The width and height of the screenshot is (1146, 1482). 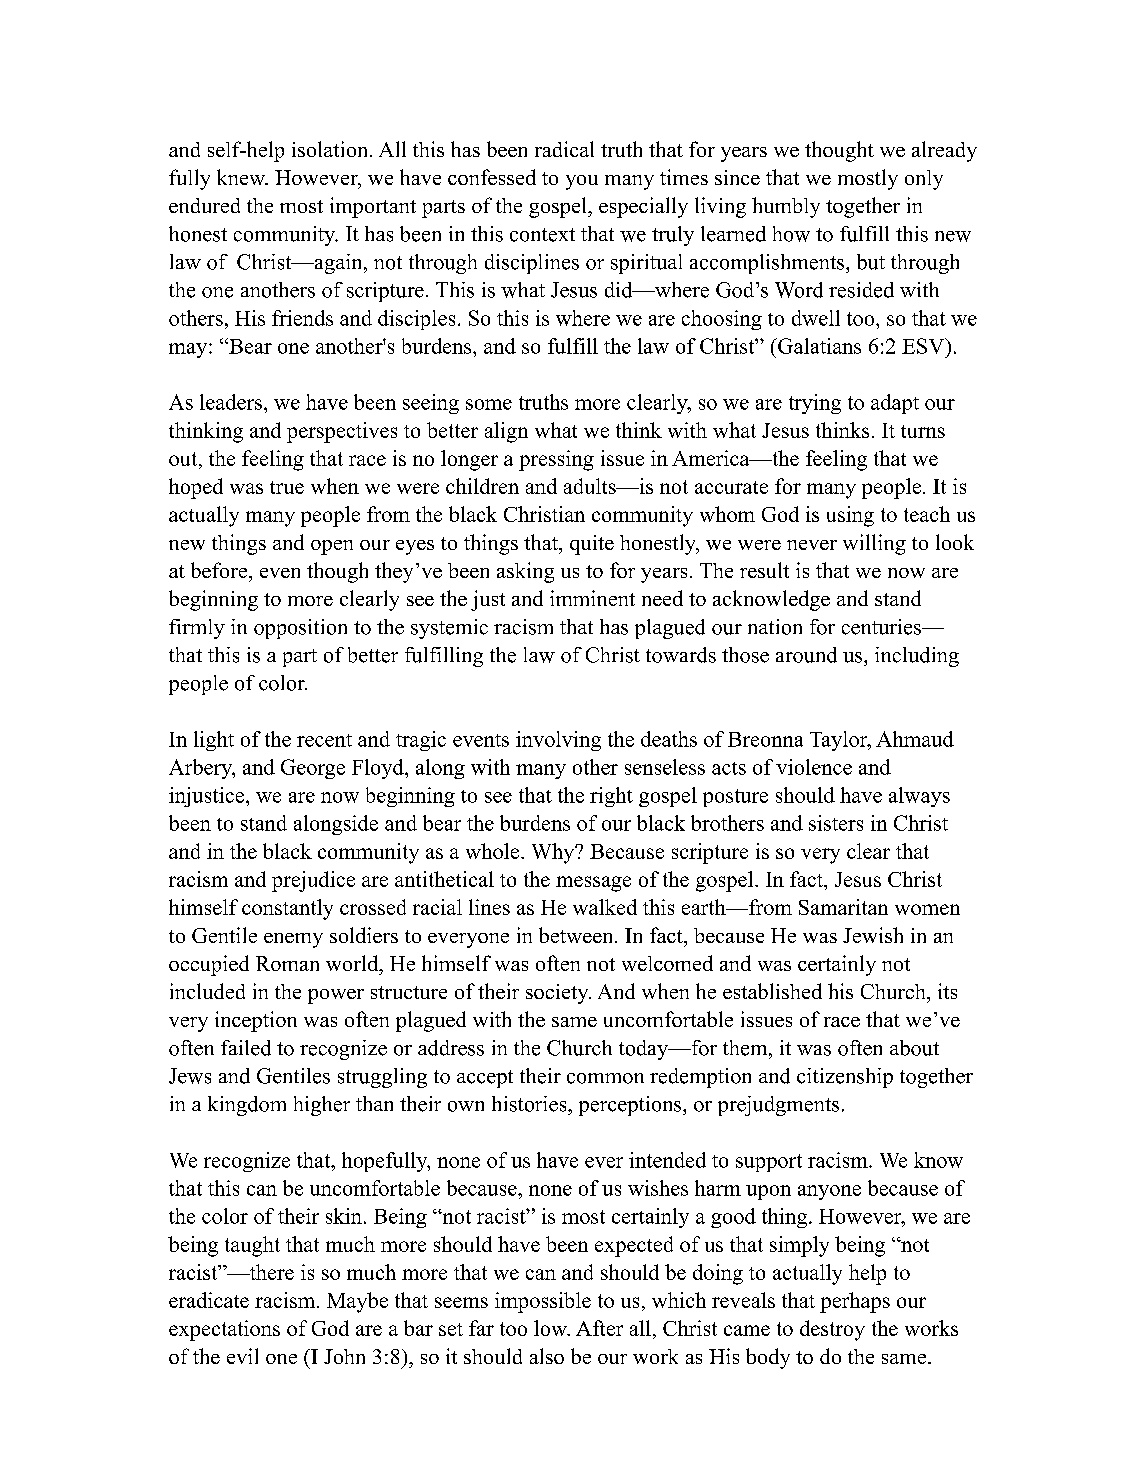 I want to click on Samaritan, so click(x=843, y=907).
